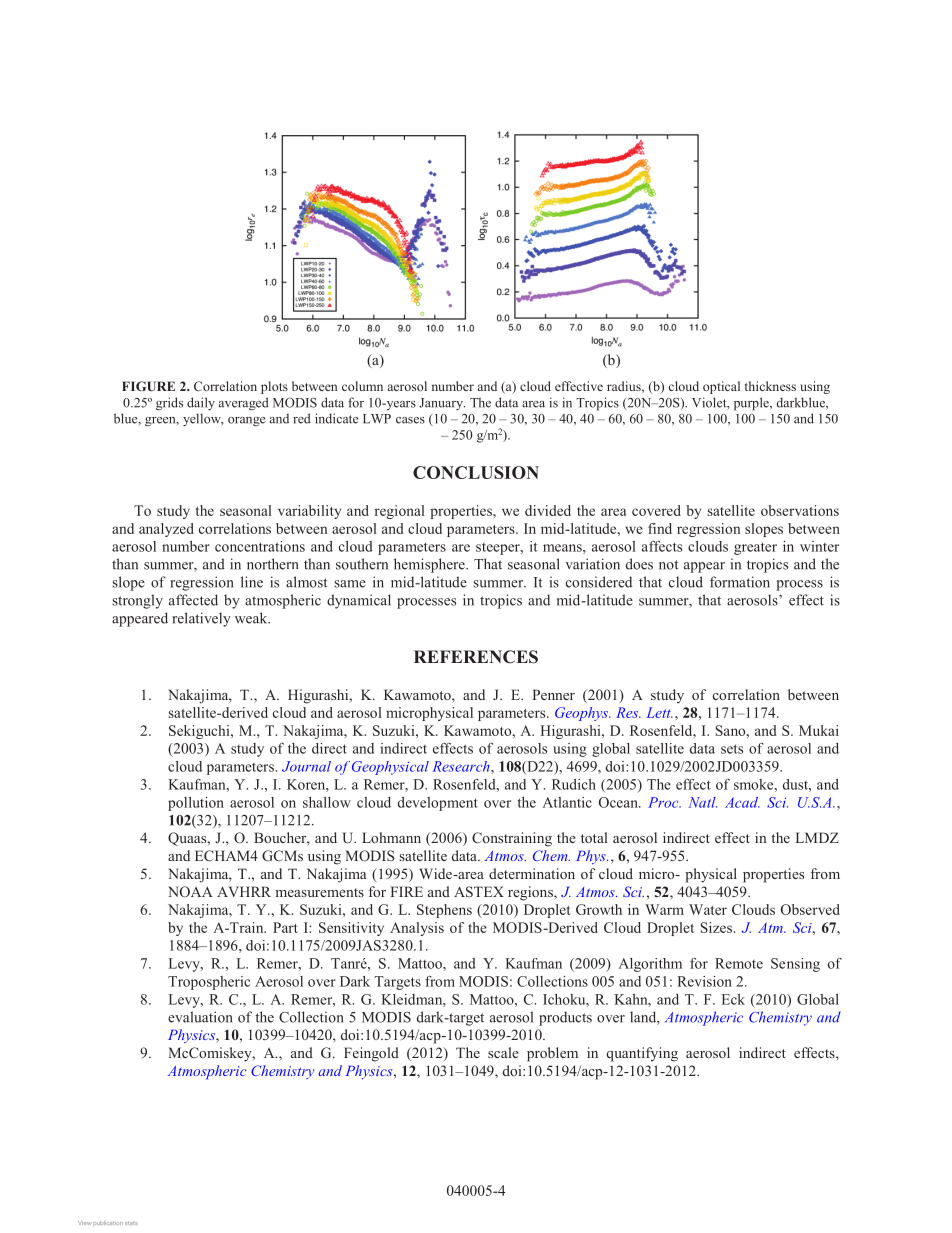 The height and width of the image is (1233, 952). Describe the element at coordinates (442, 404) in the image. I see `January` at that location.
